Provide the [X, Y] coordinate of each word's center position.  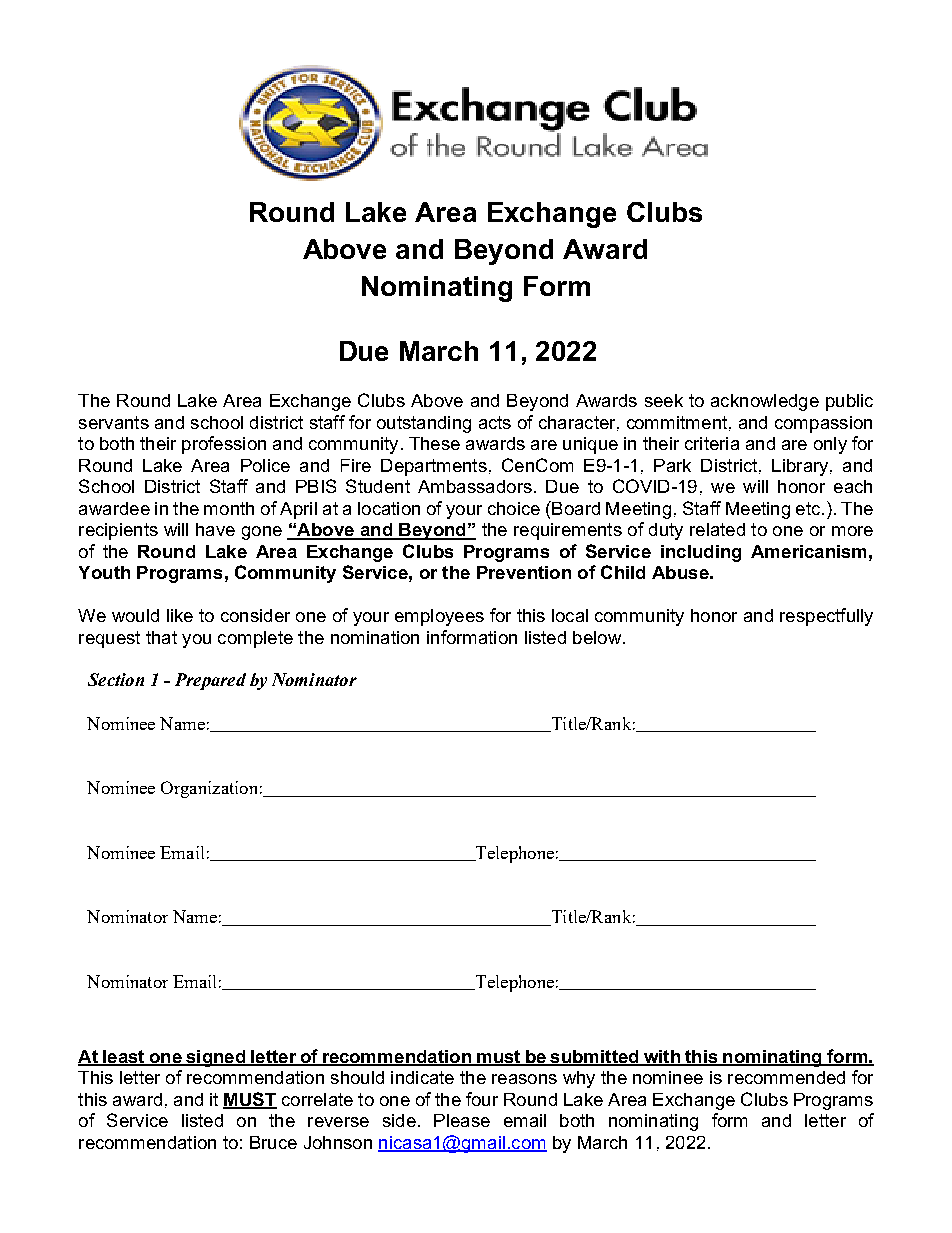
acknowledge [765, 402]
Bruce [273, 1142]
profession [224, 445]
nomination [375, 637]
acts [495, 422]
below [597, 637]
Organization [209, 789]
